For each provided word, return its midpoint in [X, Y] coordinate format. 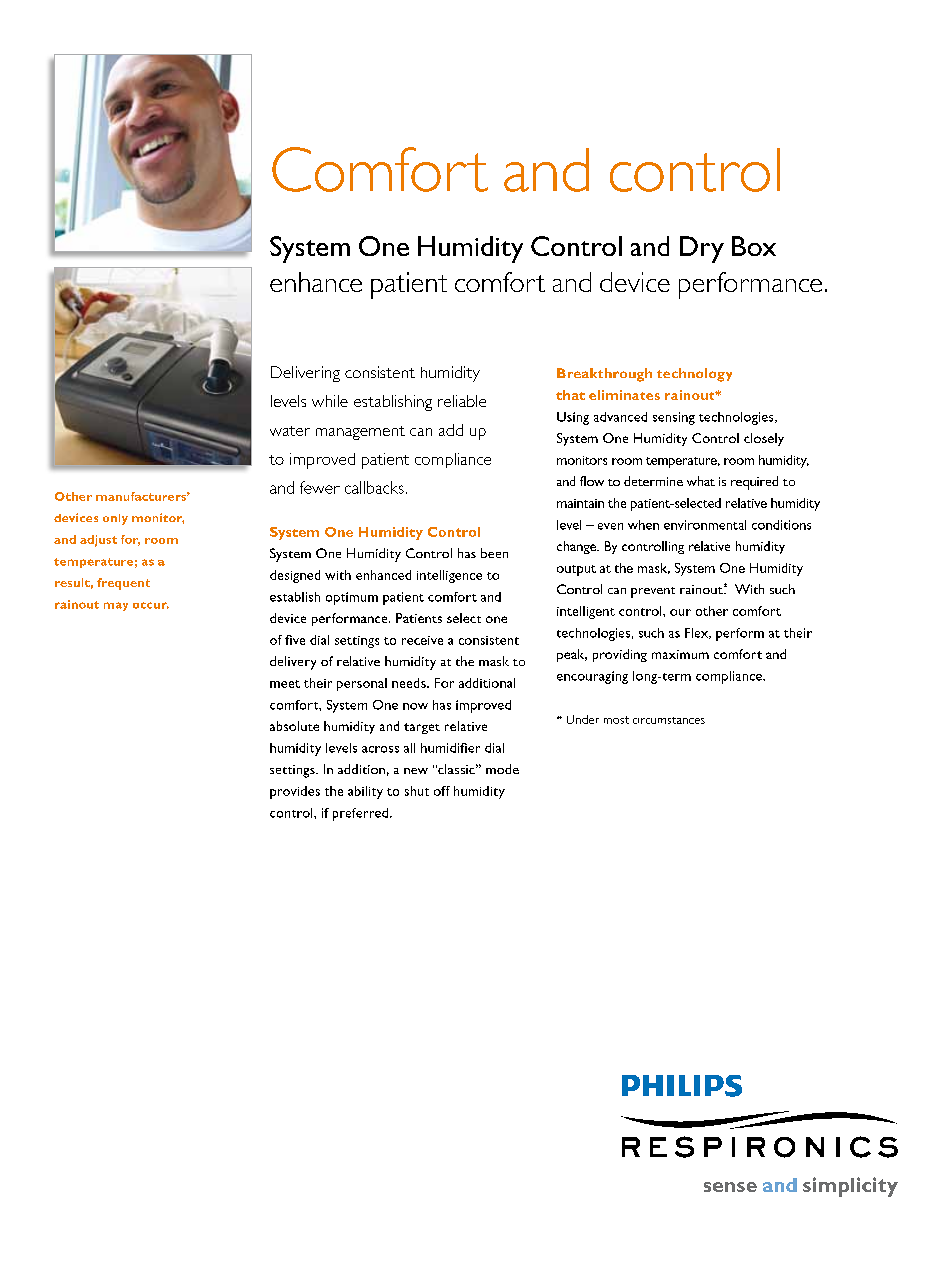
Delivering [305, 374]
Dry [702, 249]
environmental [705, 525]
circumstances [669, 720]
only [115, 519]
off [442, 791]
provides [295, 792]
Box [754, 246]
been [494, 553]
